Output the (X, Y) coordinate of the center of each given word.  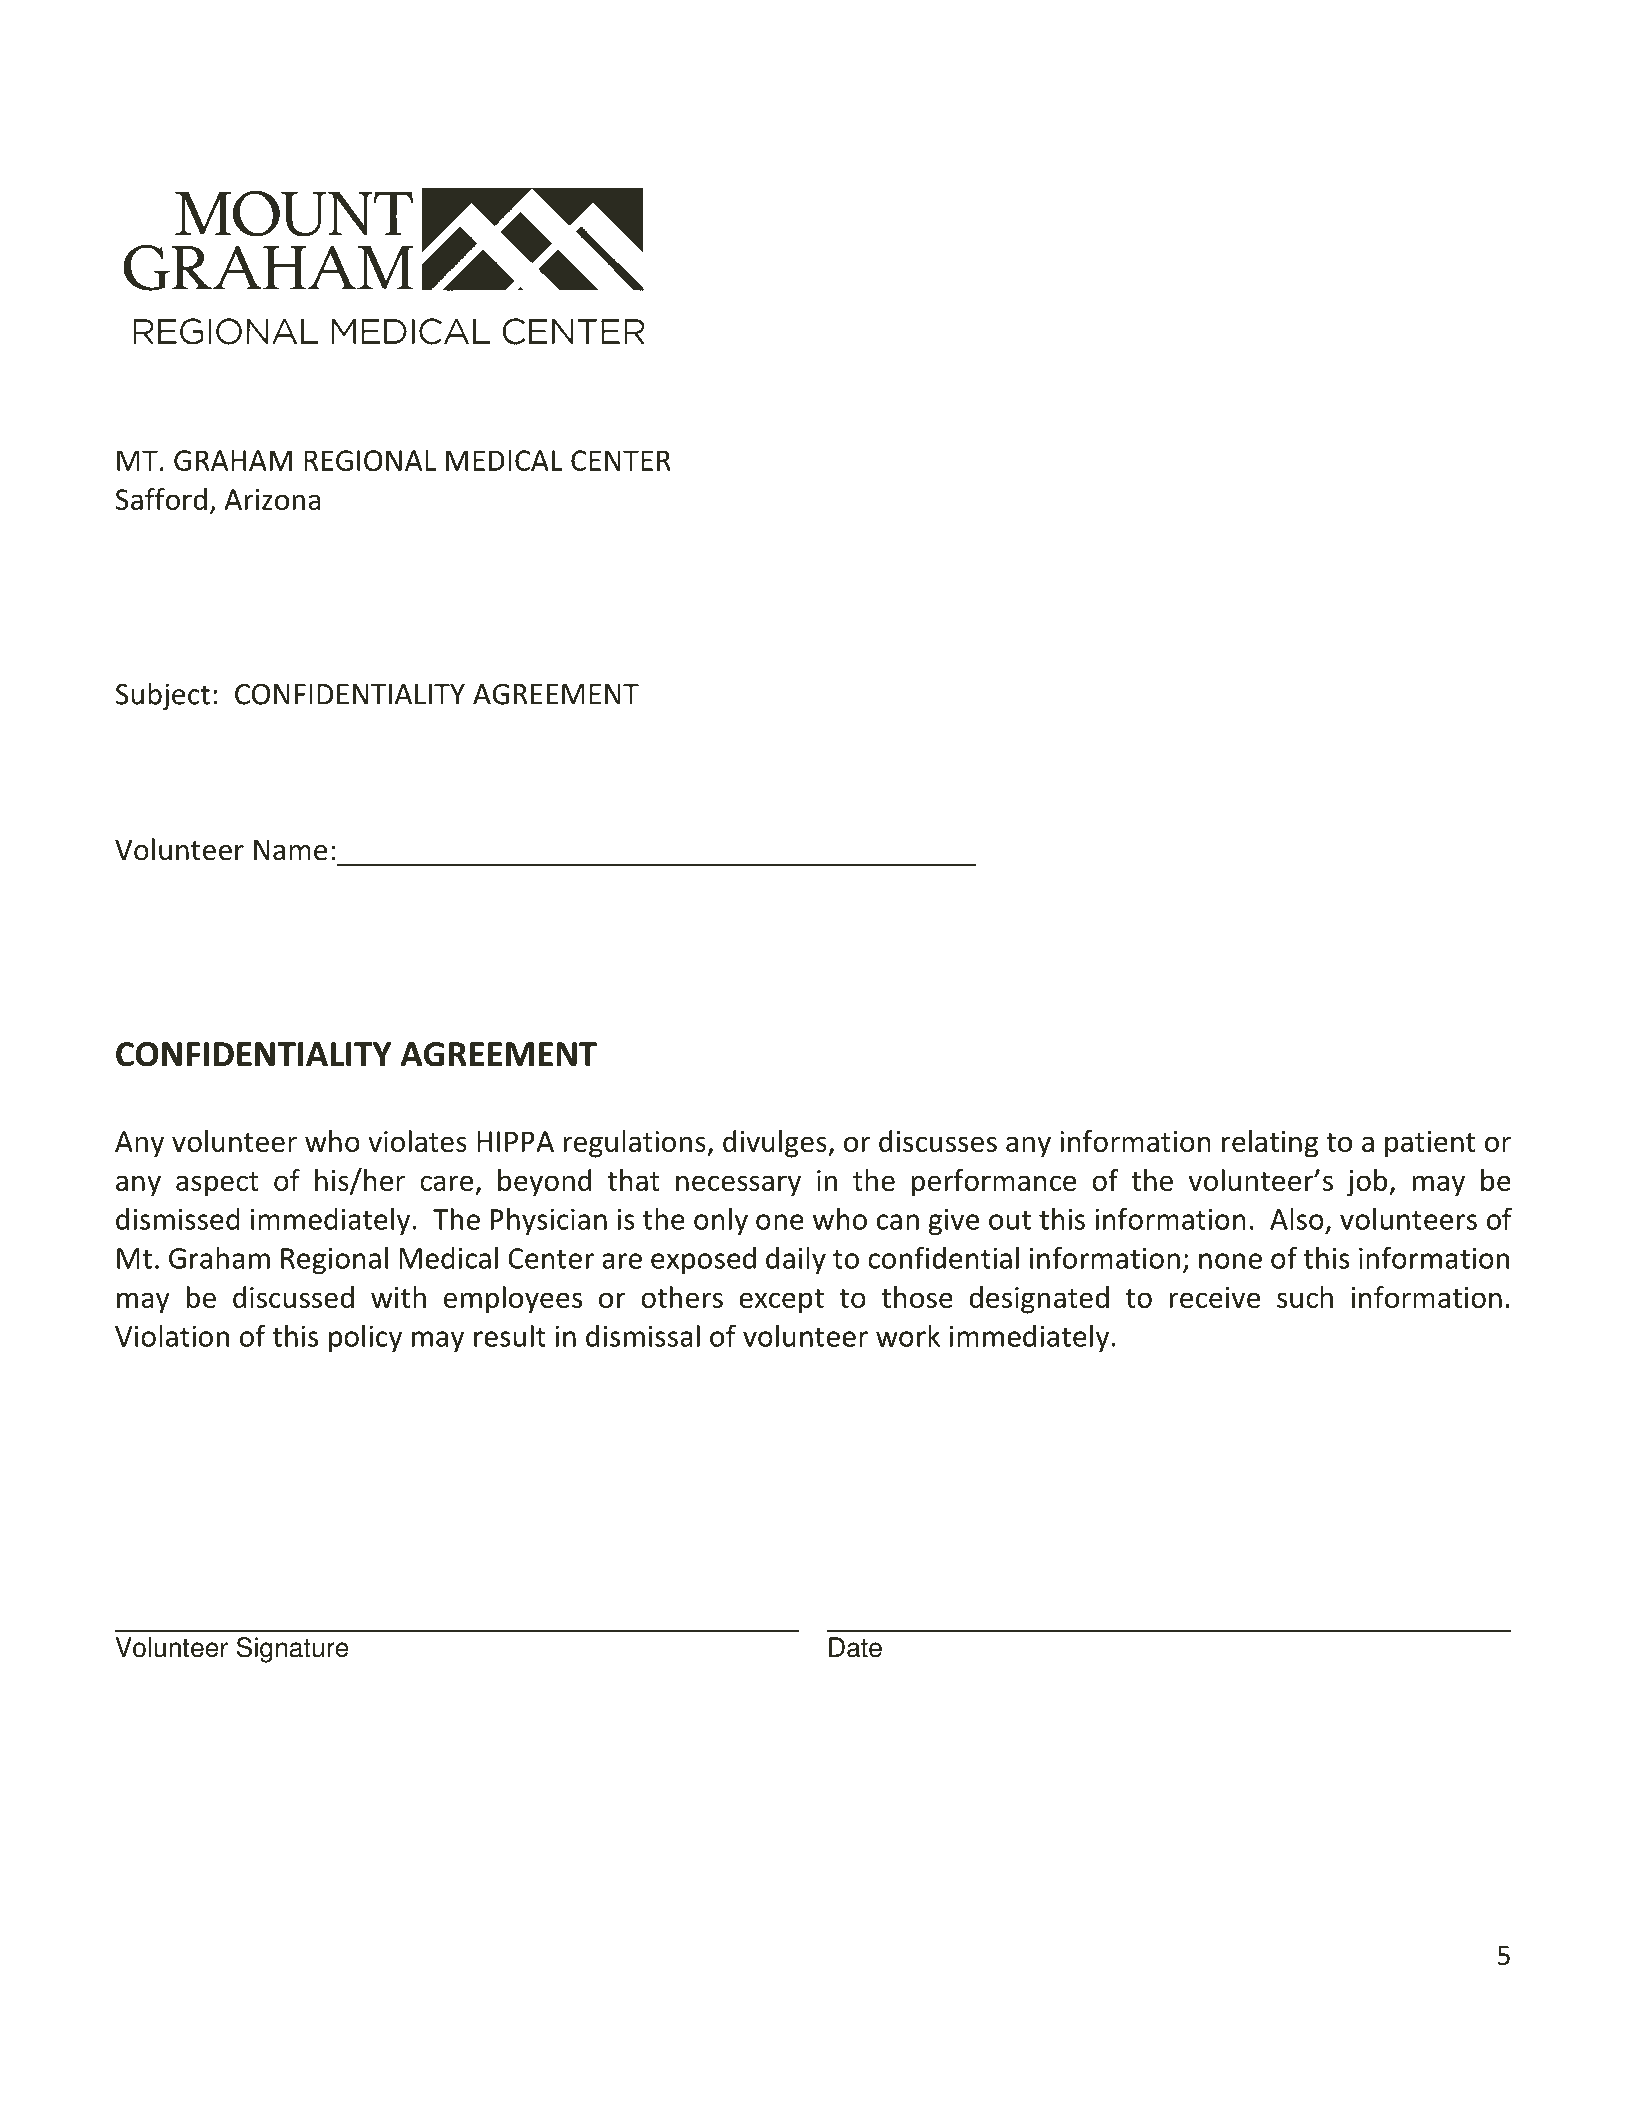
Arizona (272, 499)
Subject (163, 696)
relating (1270, 1144)
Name (290, 850)
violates (417, 1141)
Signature (293, 1650)
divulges (776, 1144)
